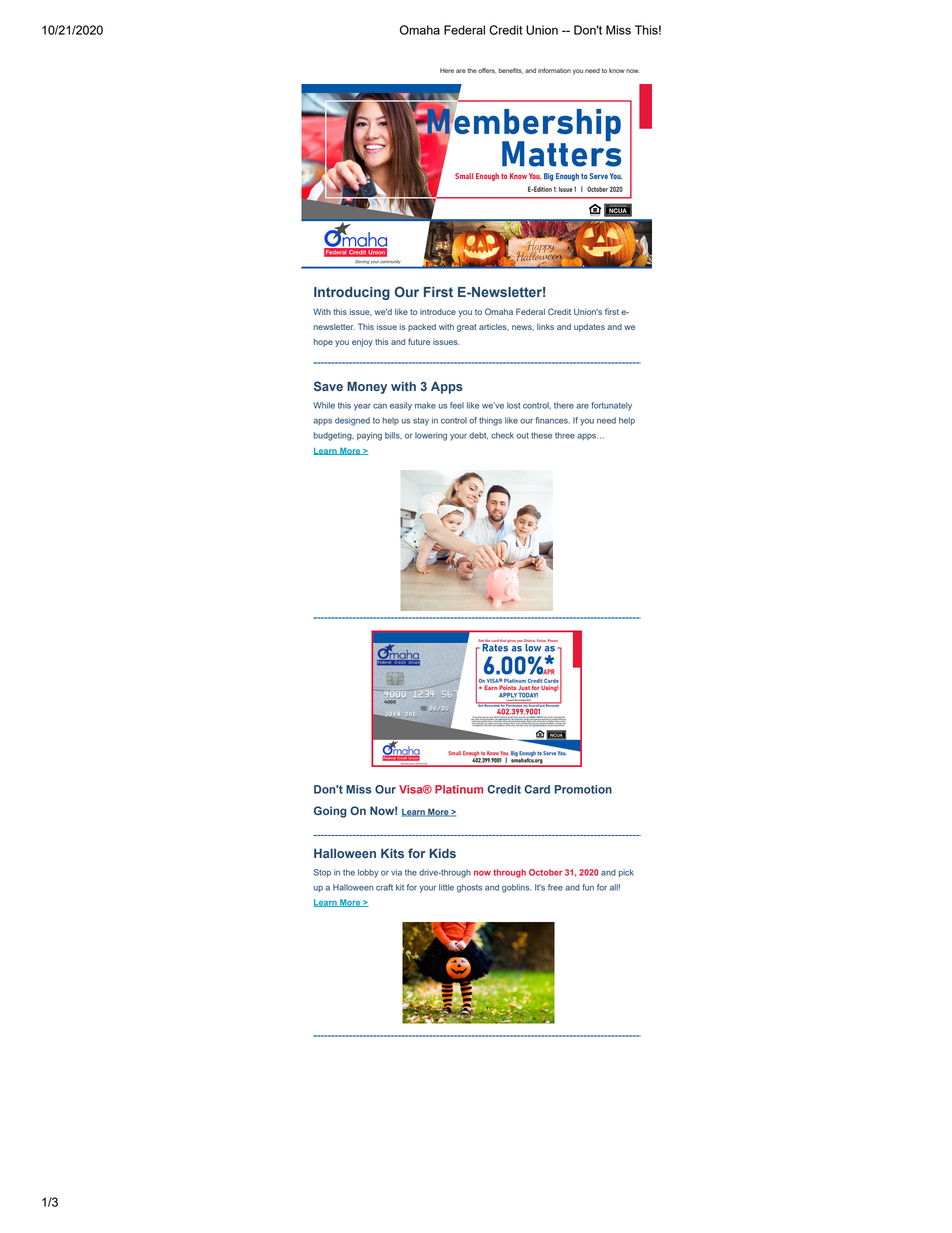 The width and height of the page is (952, 1233). Describe the element at coordinates (469, 888) in the page. I see `ghosts` at that location.
